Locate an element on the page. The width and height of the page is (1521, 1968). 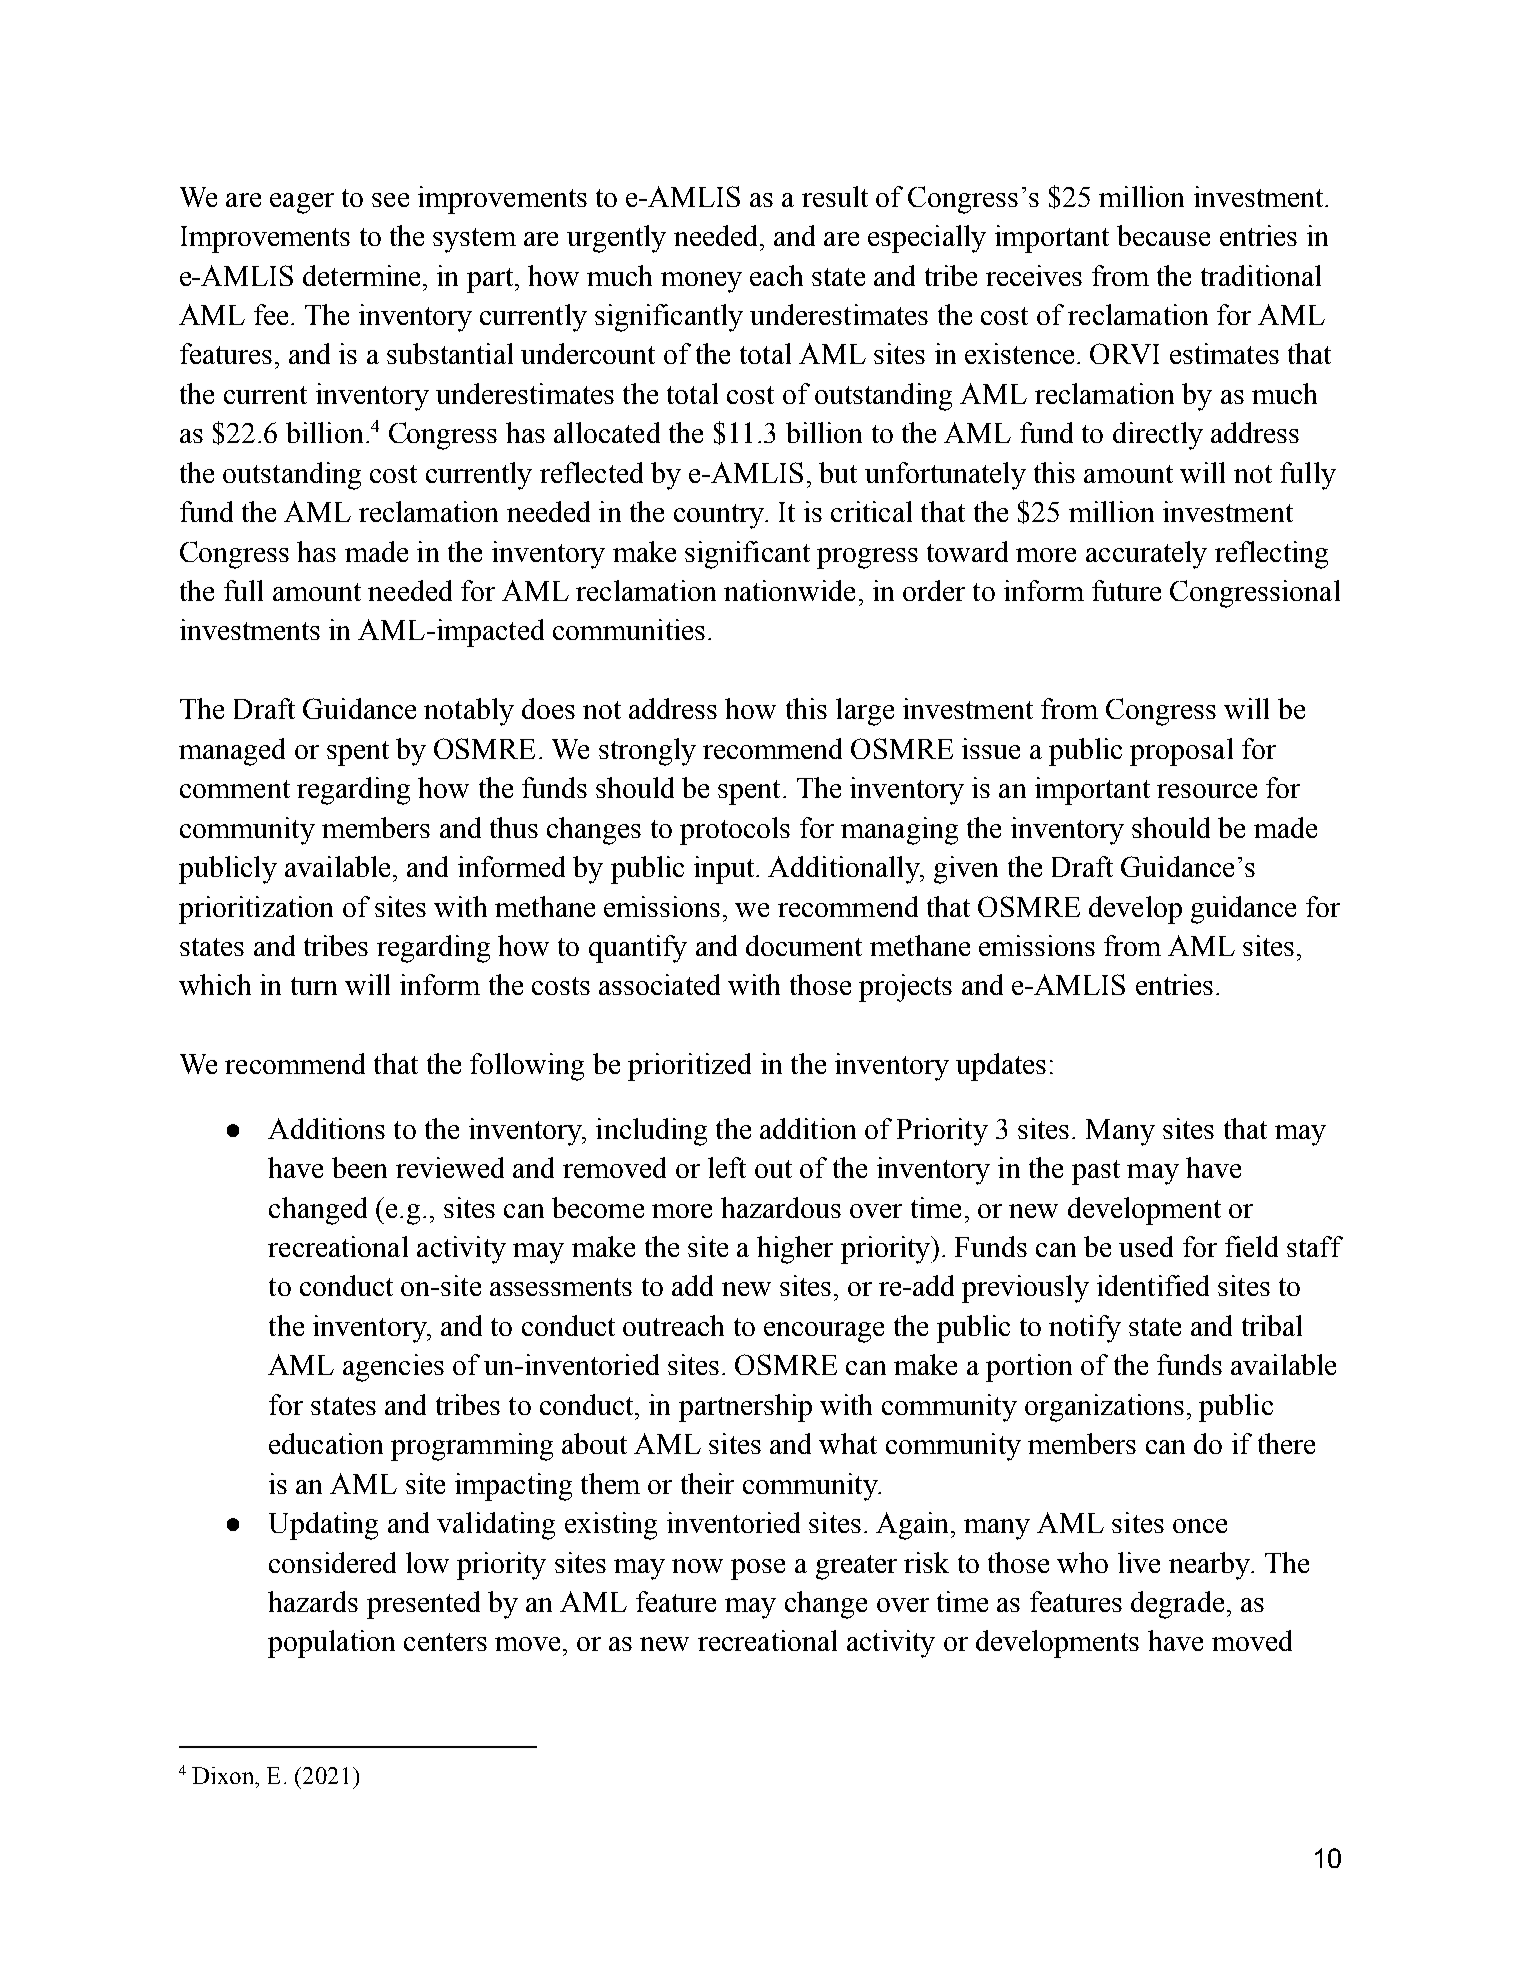
because is located at coordinates (1163, 235).
